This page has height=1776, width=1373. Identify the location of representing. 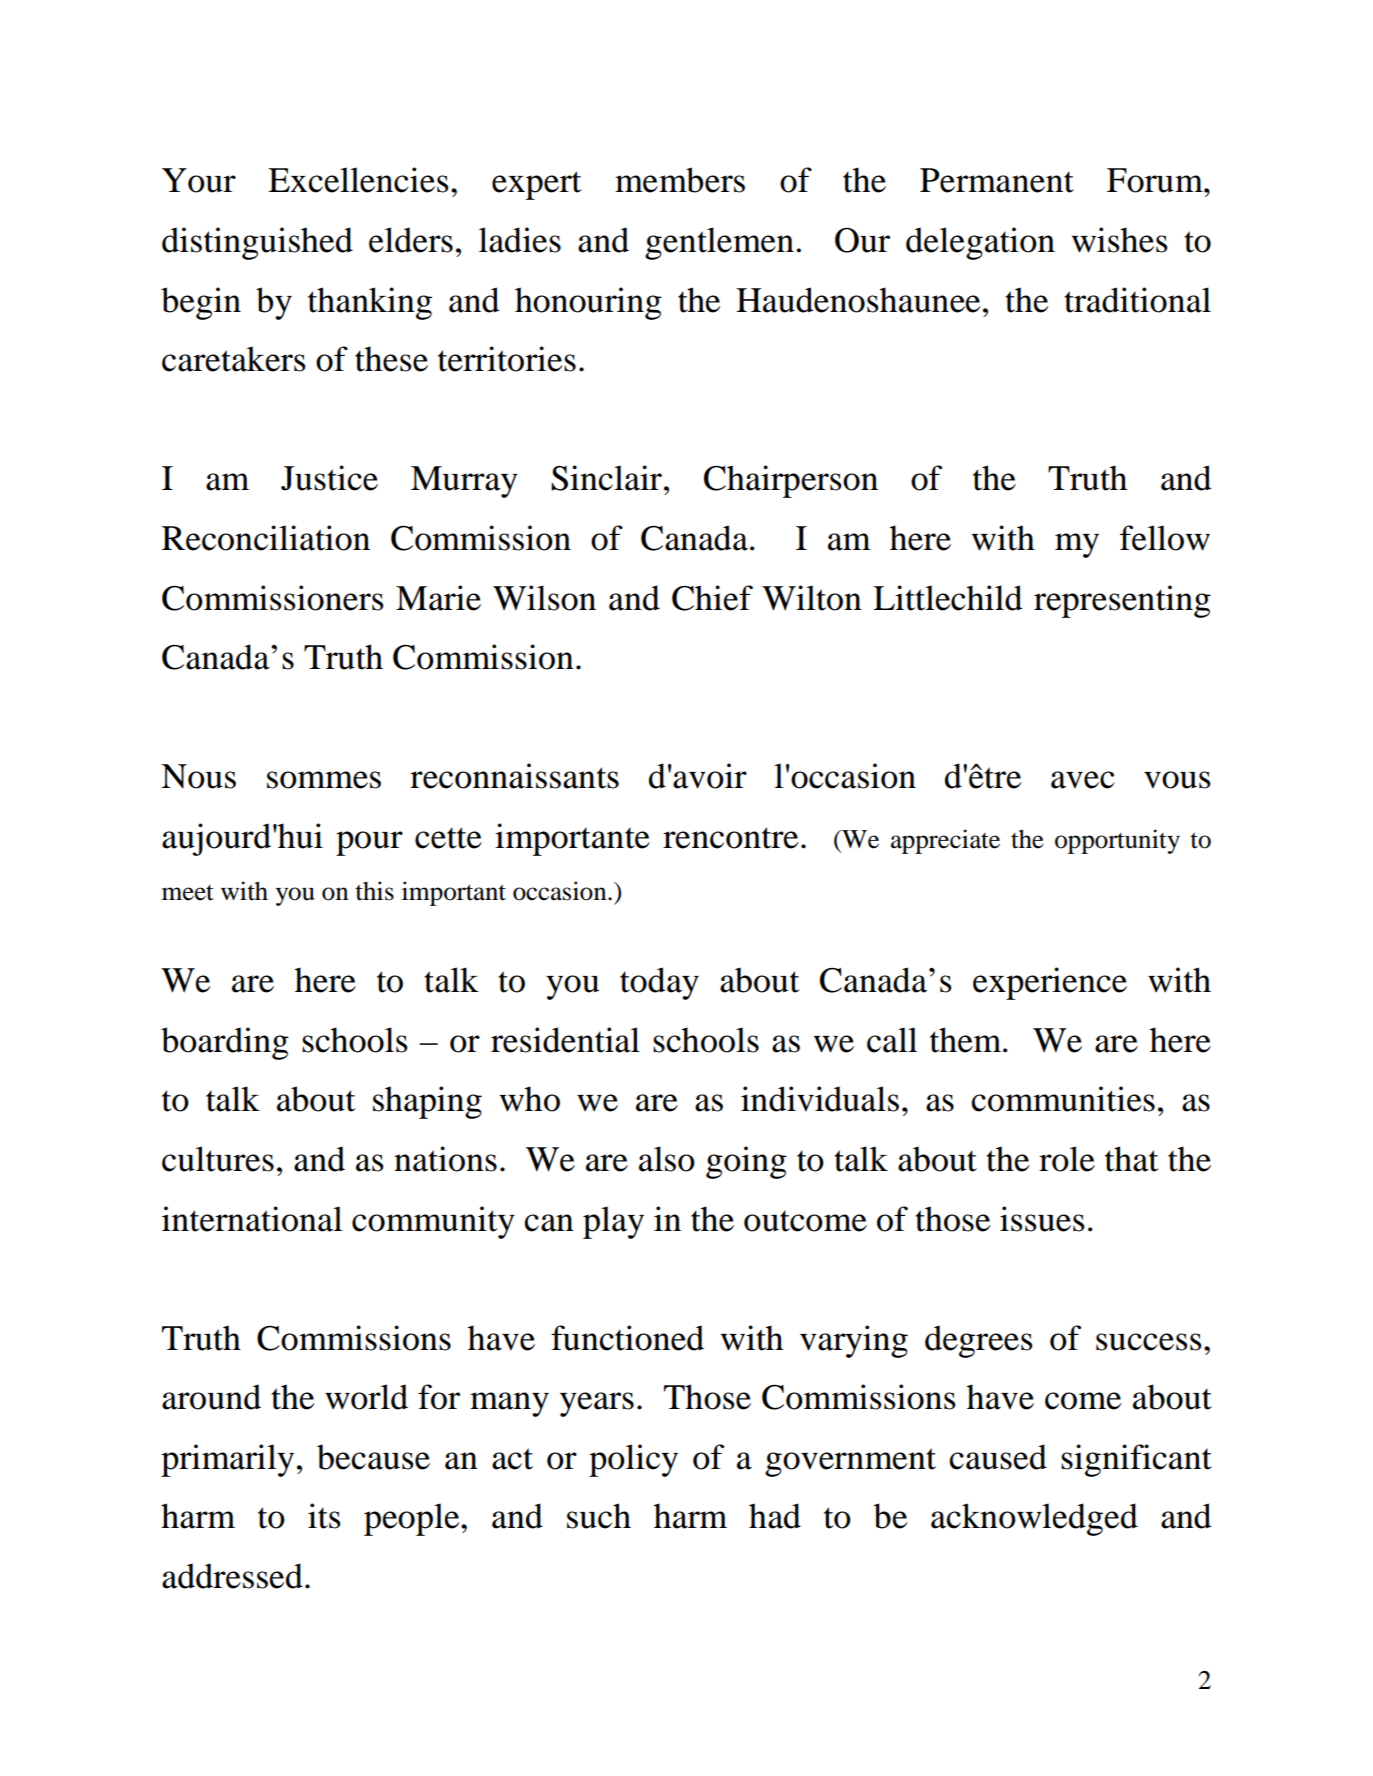
(1122, 601).
